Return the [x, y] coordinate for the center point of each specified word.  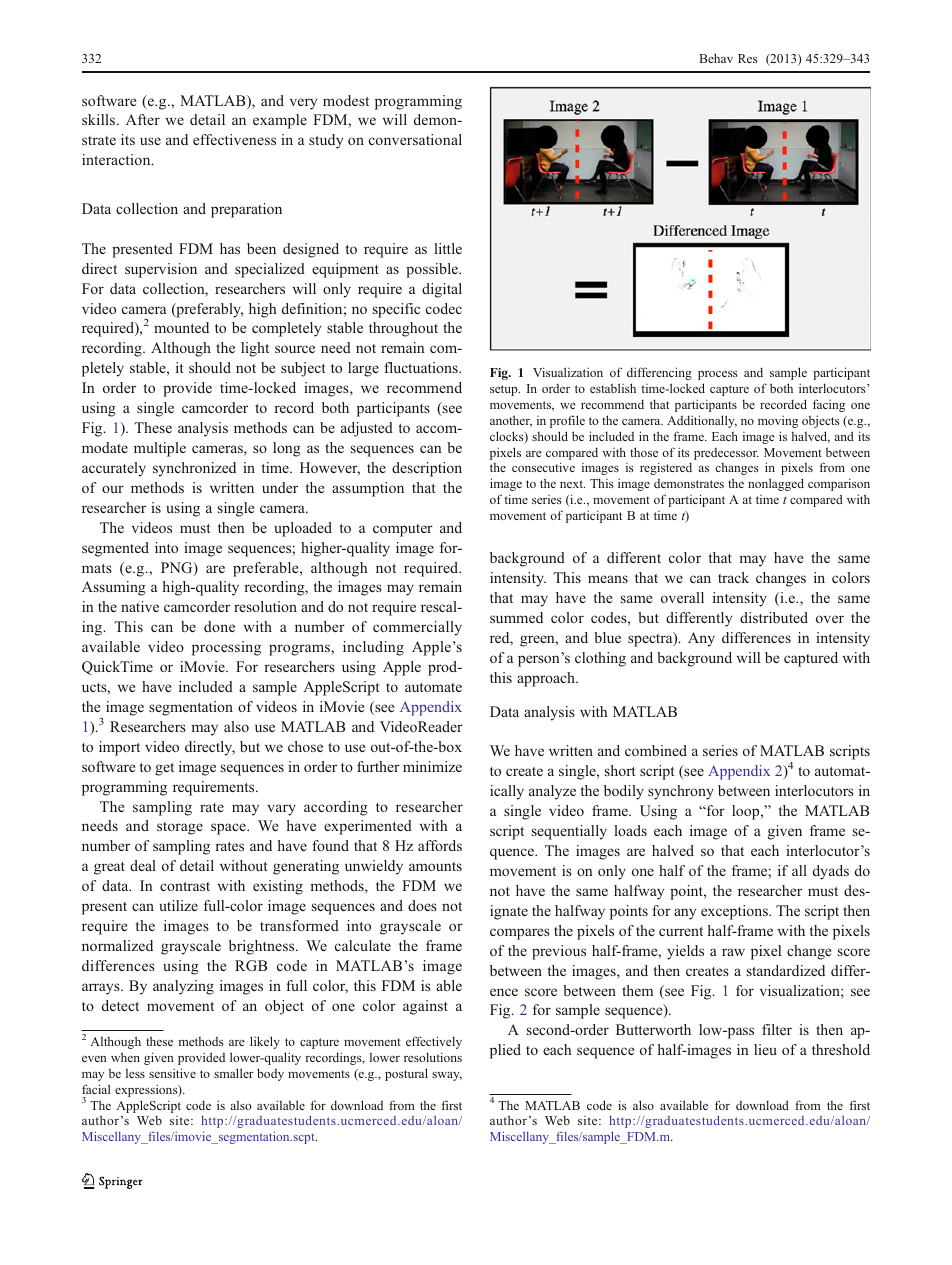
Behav [716, 58]
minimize [432, 766]
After [143, 119]
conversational [415, 139]
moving [778, 421]
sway [447, 1076]
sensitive [172, 1073]
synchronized [194, 469]
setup [505, 390]
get [164, 769]
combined [656, 750]
